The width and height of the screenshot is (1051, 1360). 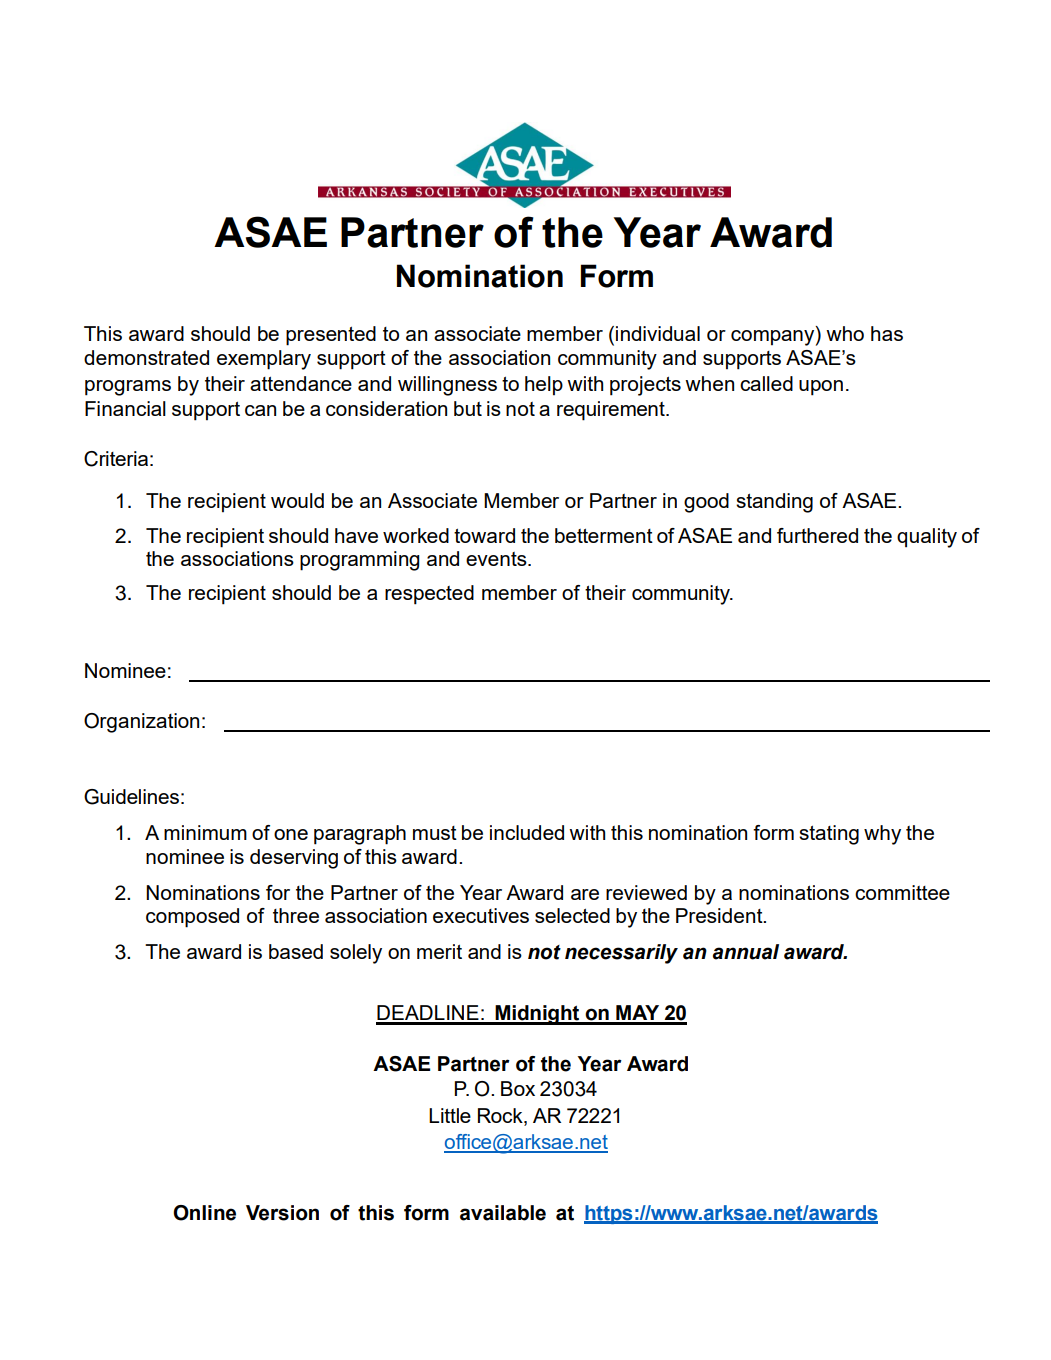 What do you see at coordinates (544, 385) in the screenshot?
I see `help` at bounding box center [544, 385].
